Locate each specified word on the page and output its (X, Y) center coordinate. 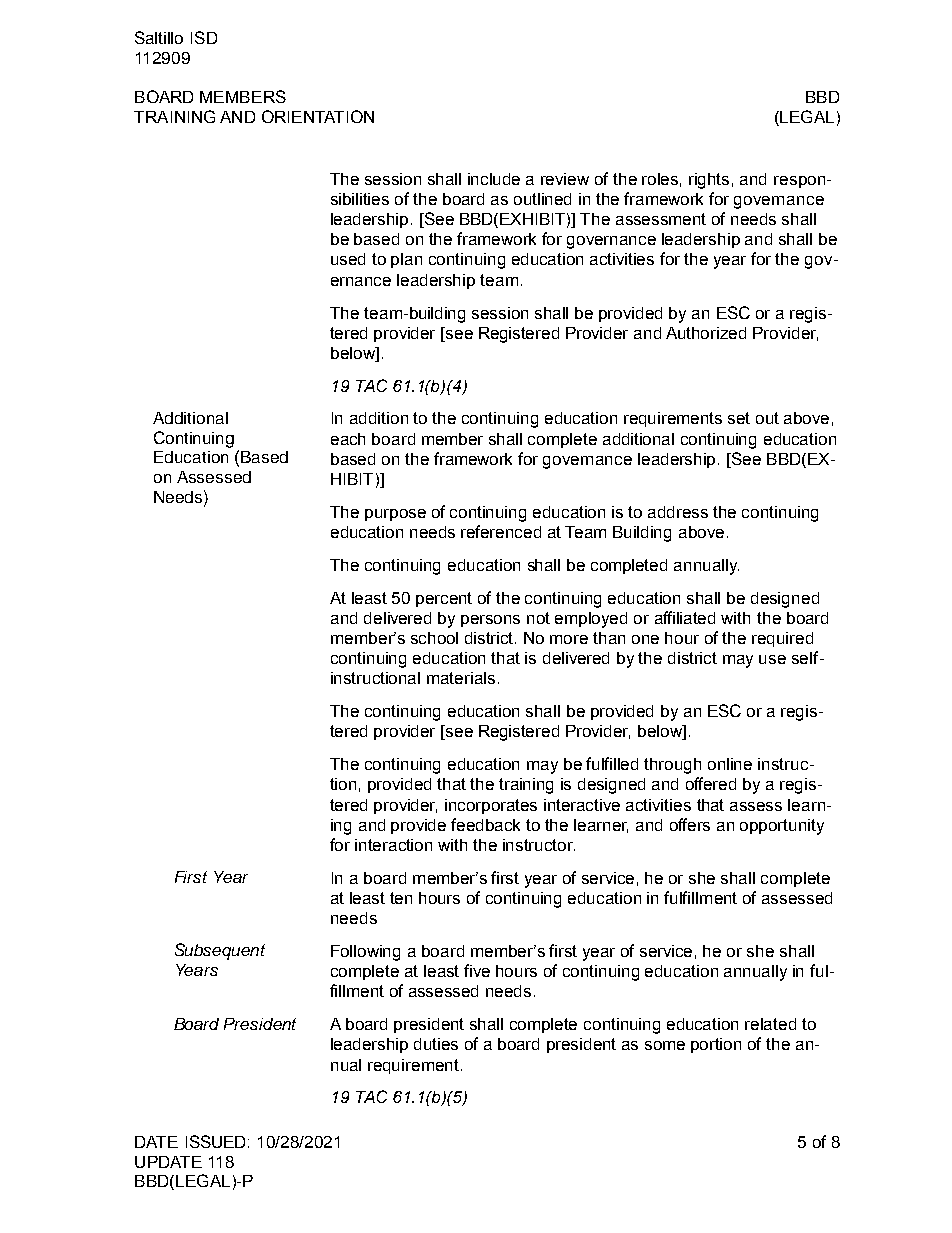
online (730, 764)
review (565, 179)
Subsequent (220, 951)
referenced (501, 531)
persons (490, 621)
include (494, 179)
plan (406, 260)
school (434, 638)
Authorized (706, 333)
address (678, 512)
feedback (485, 824)
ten (401, 898)
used (348, 259)
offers (690, 824)
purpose (395, 515)
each (348, 439)
